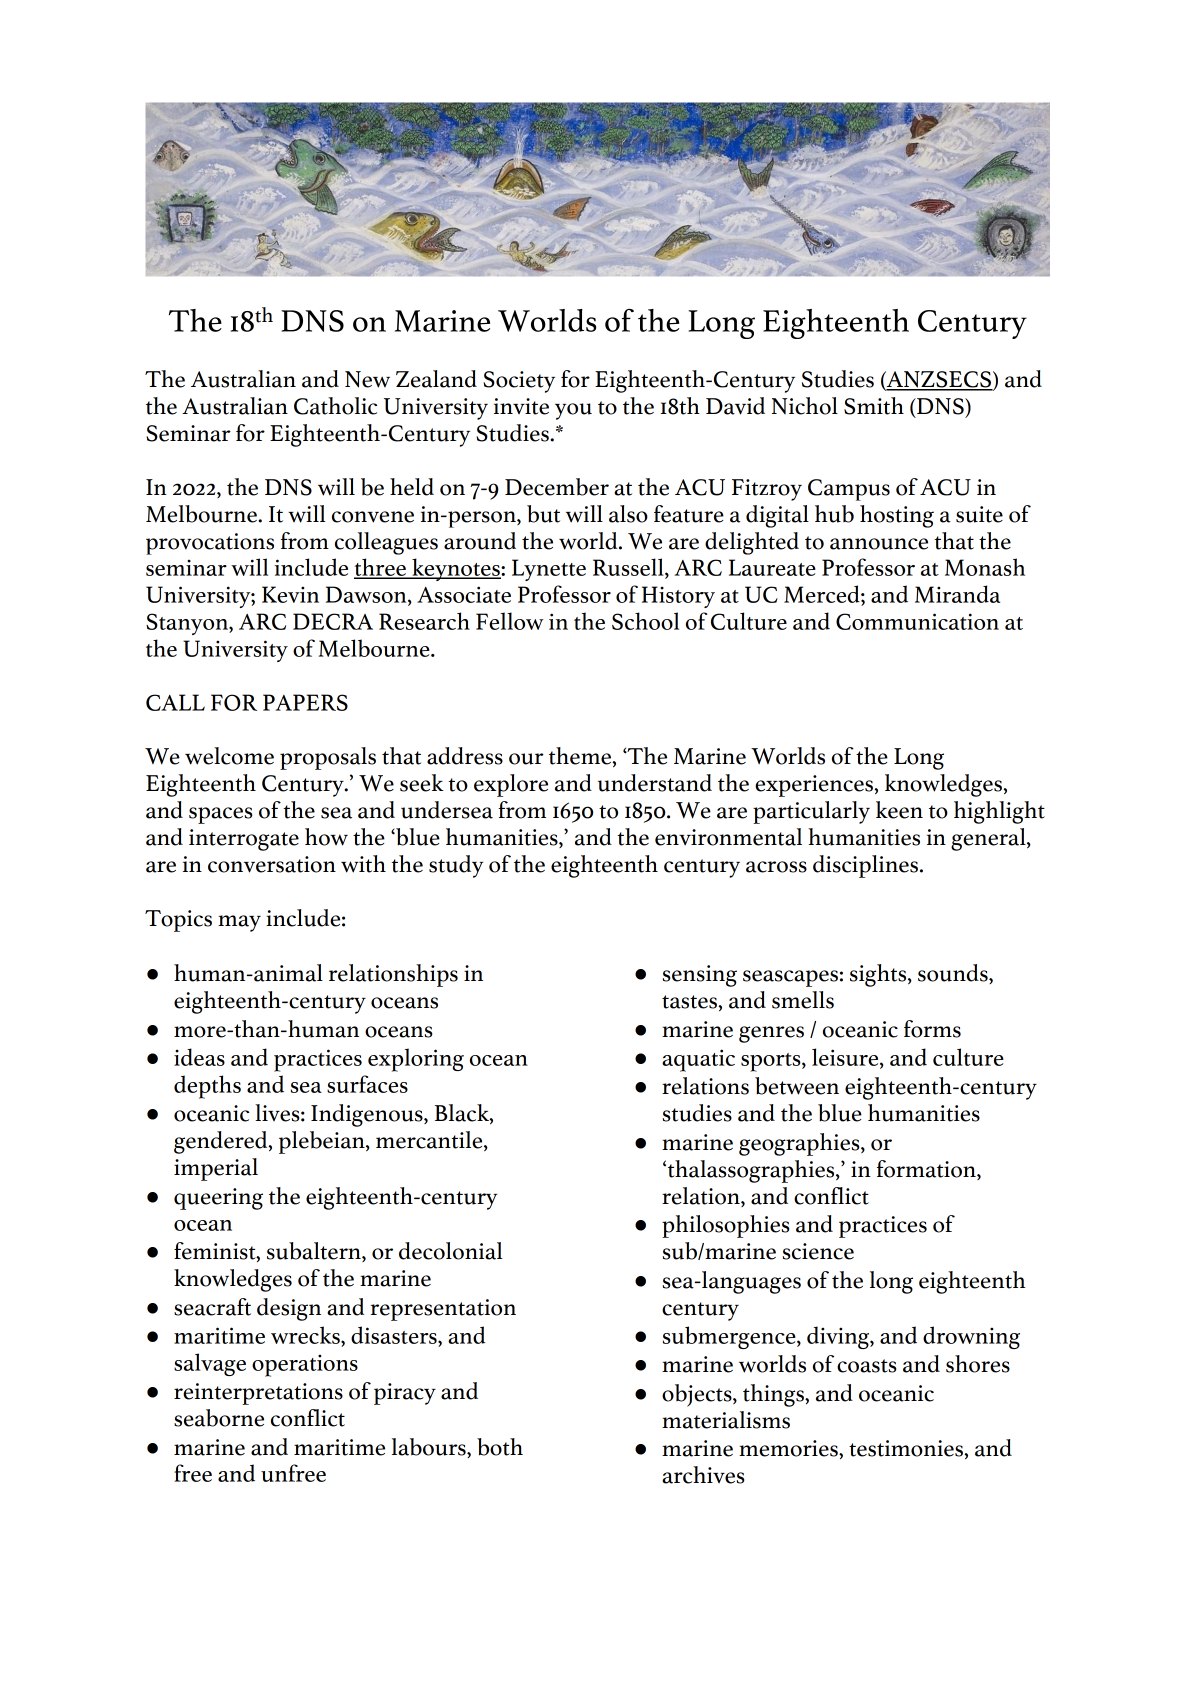  I want to click on leisure, so click(846, 1058).
